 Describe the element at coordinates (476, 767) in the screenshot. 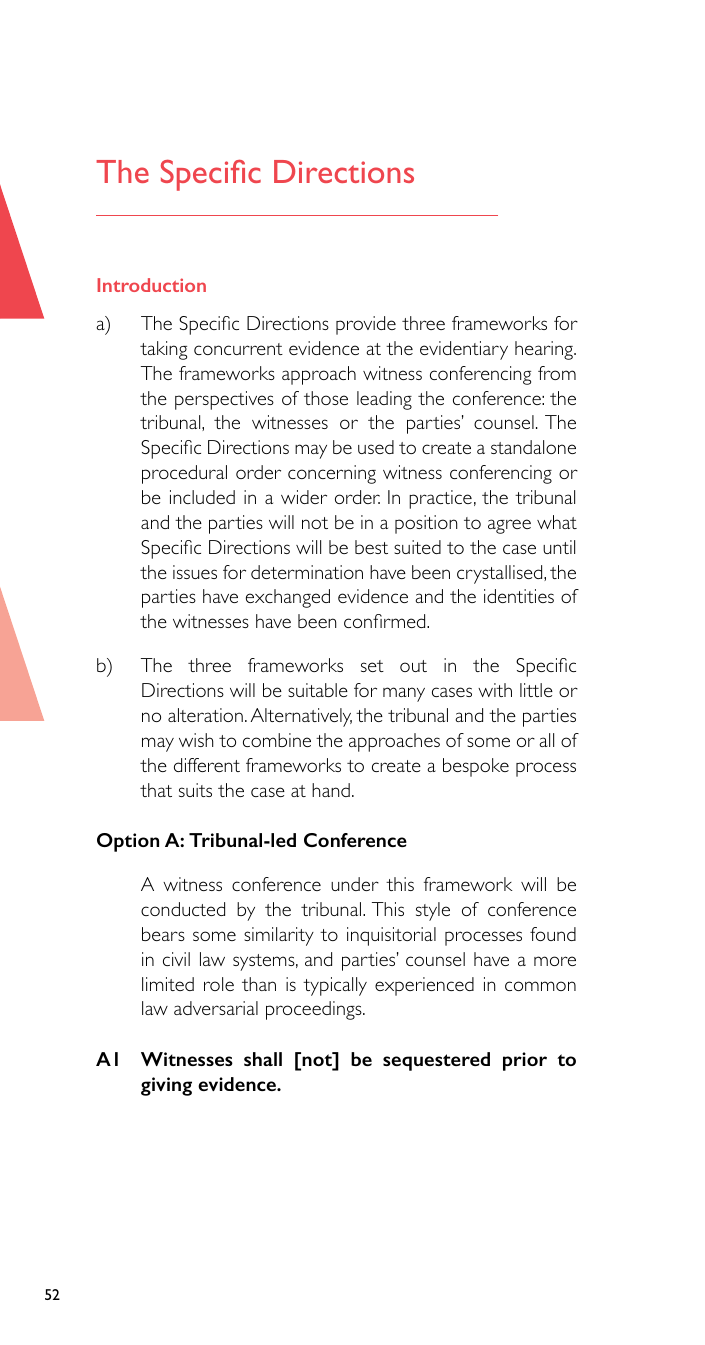

I see `bespoke` at that location.
